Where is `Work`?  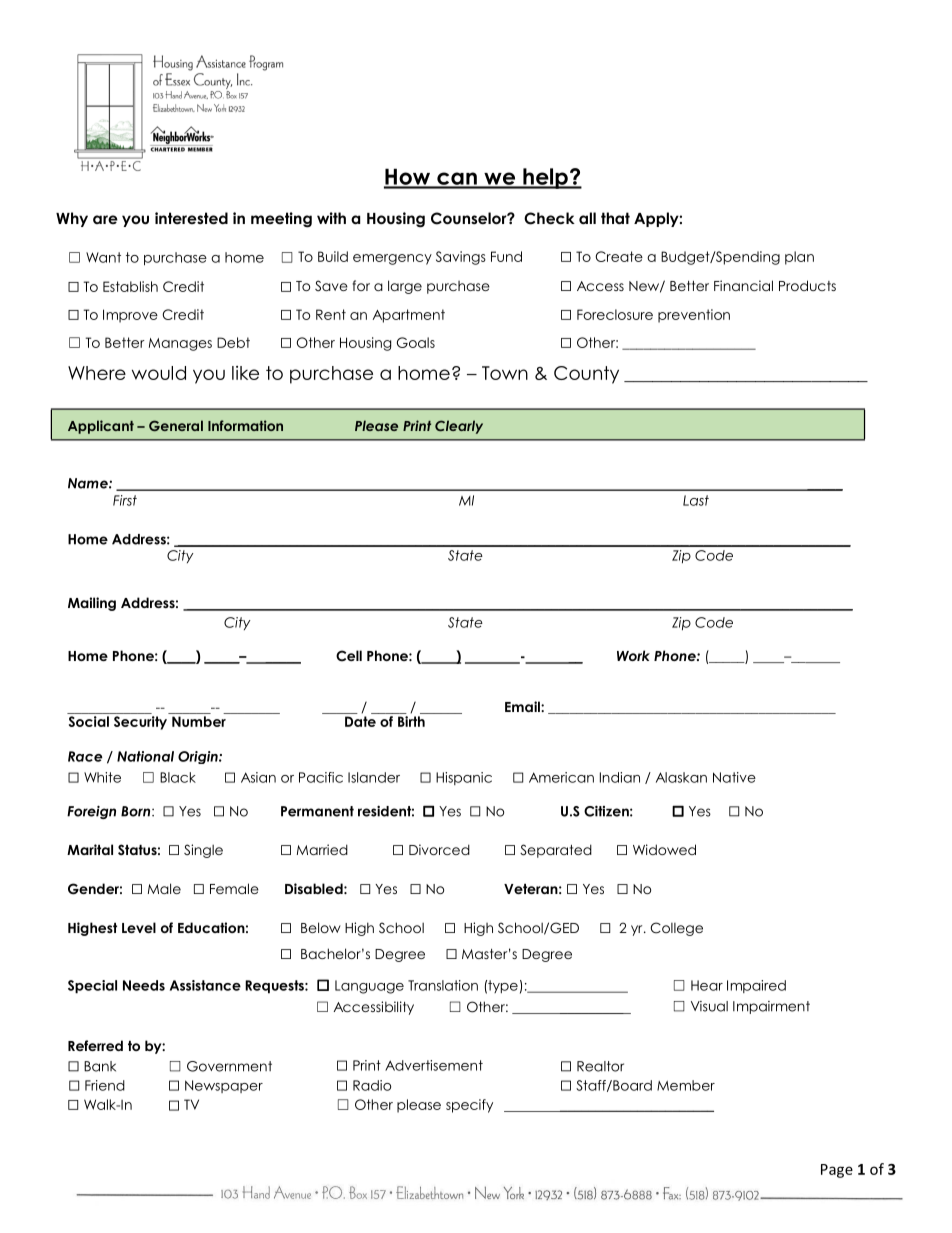 Work is located at coordinates (633, 655).
